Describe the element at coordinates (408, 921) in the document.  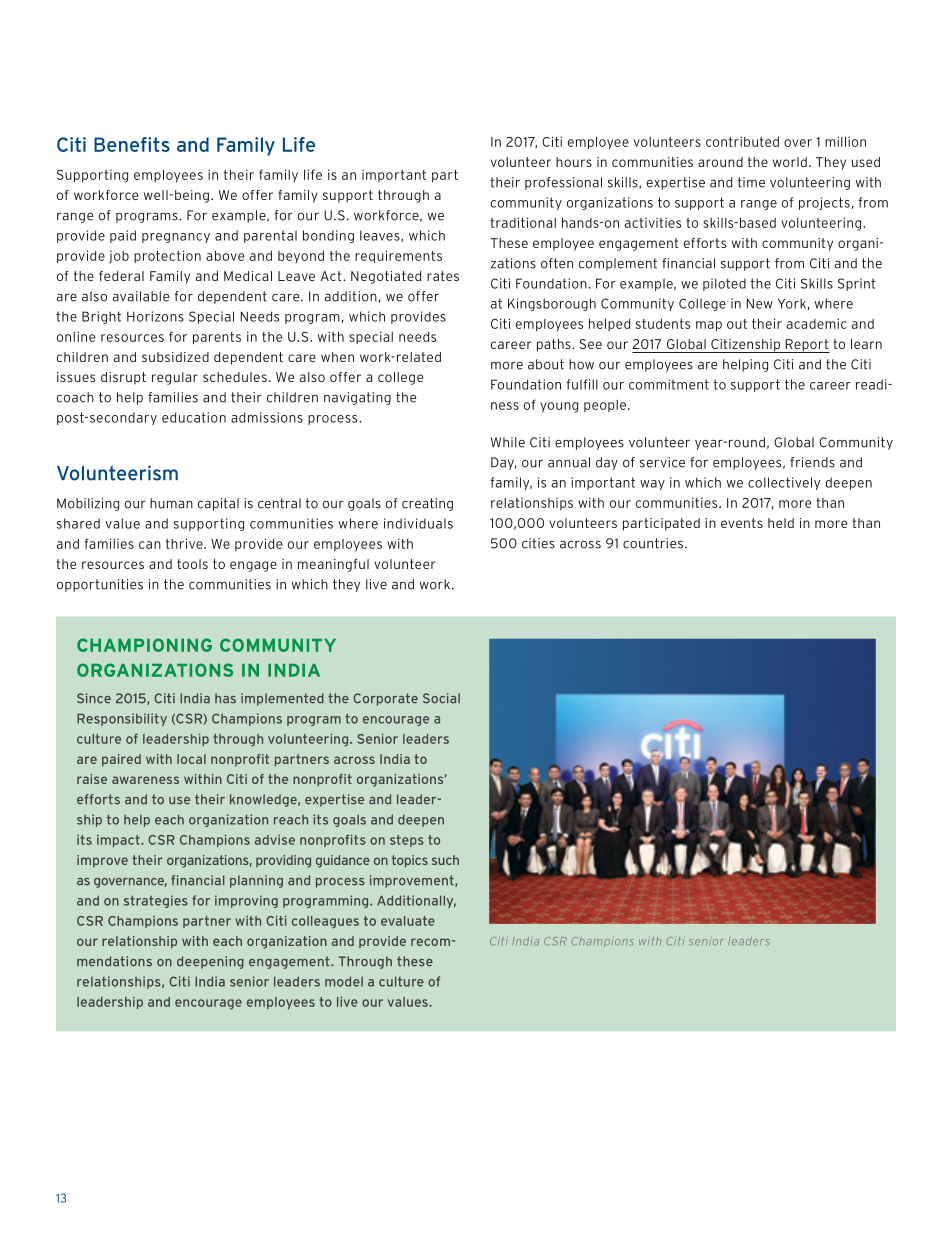
I see `evaluate` at that location.
